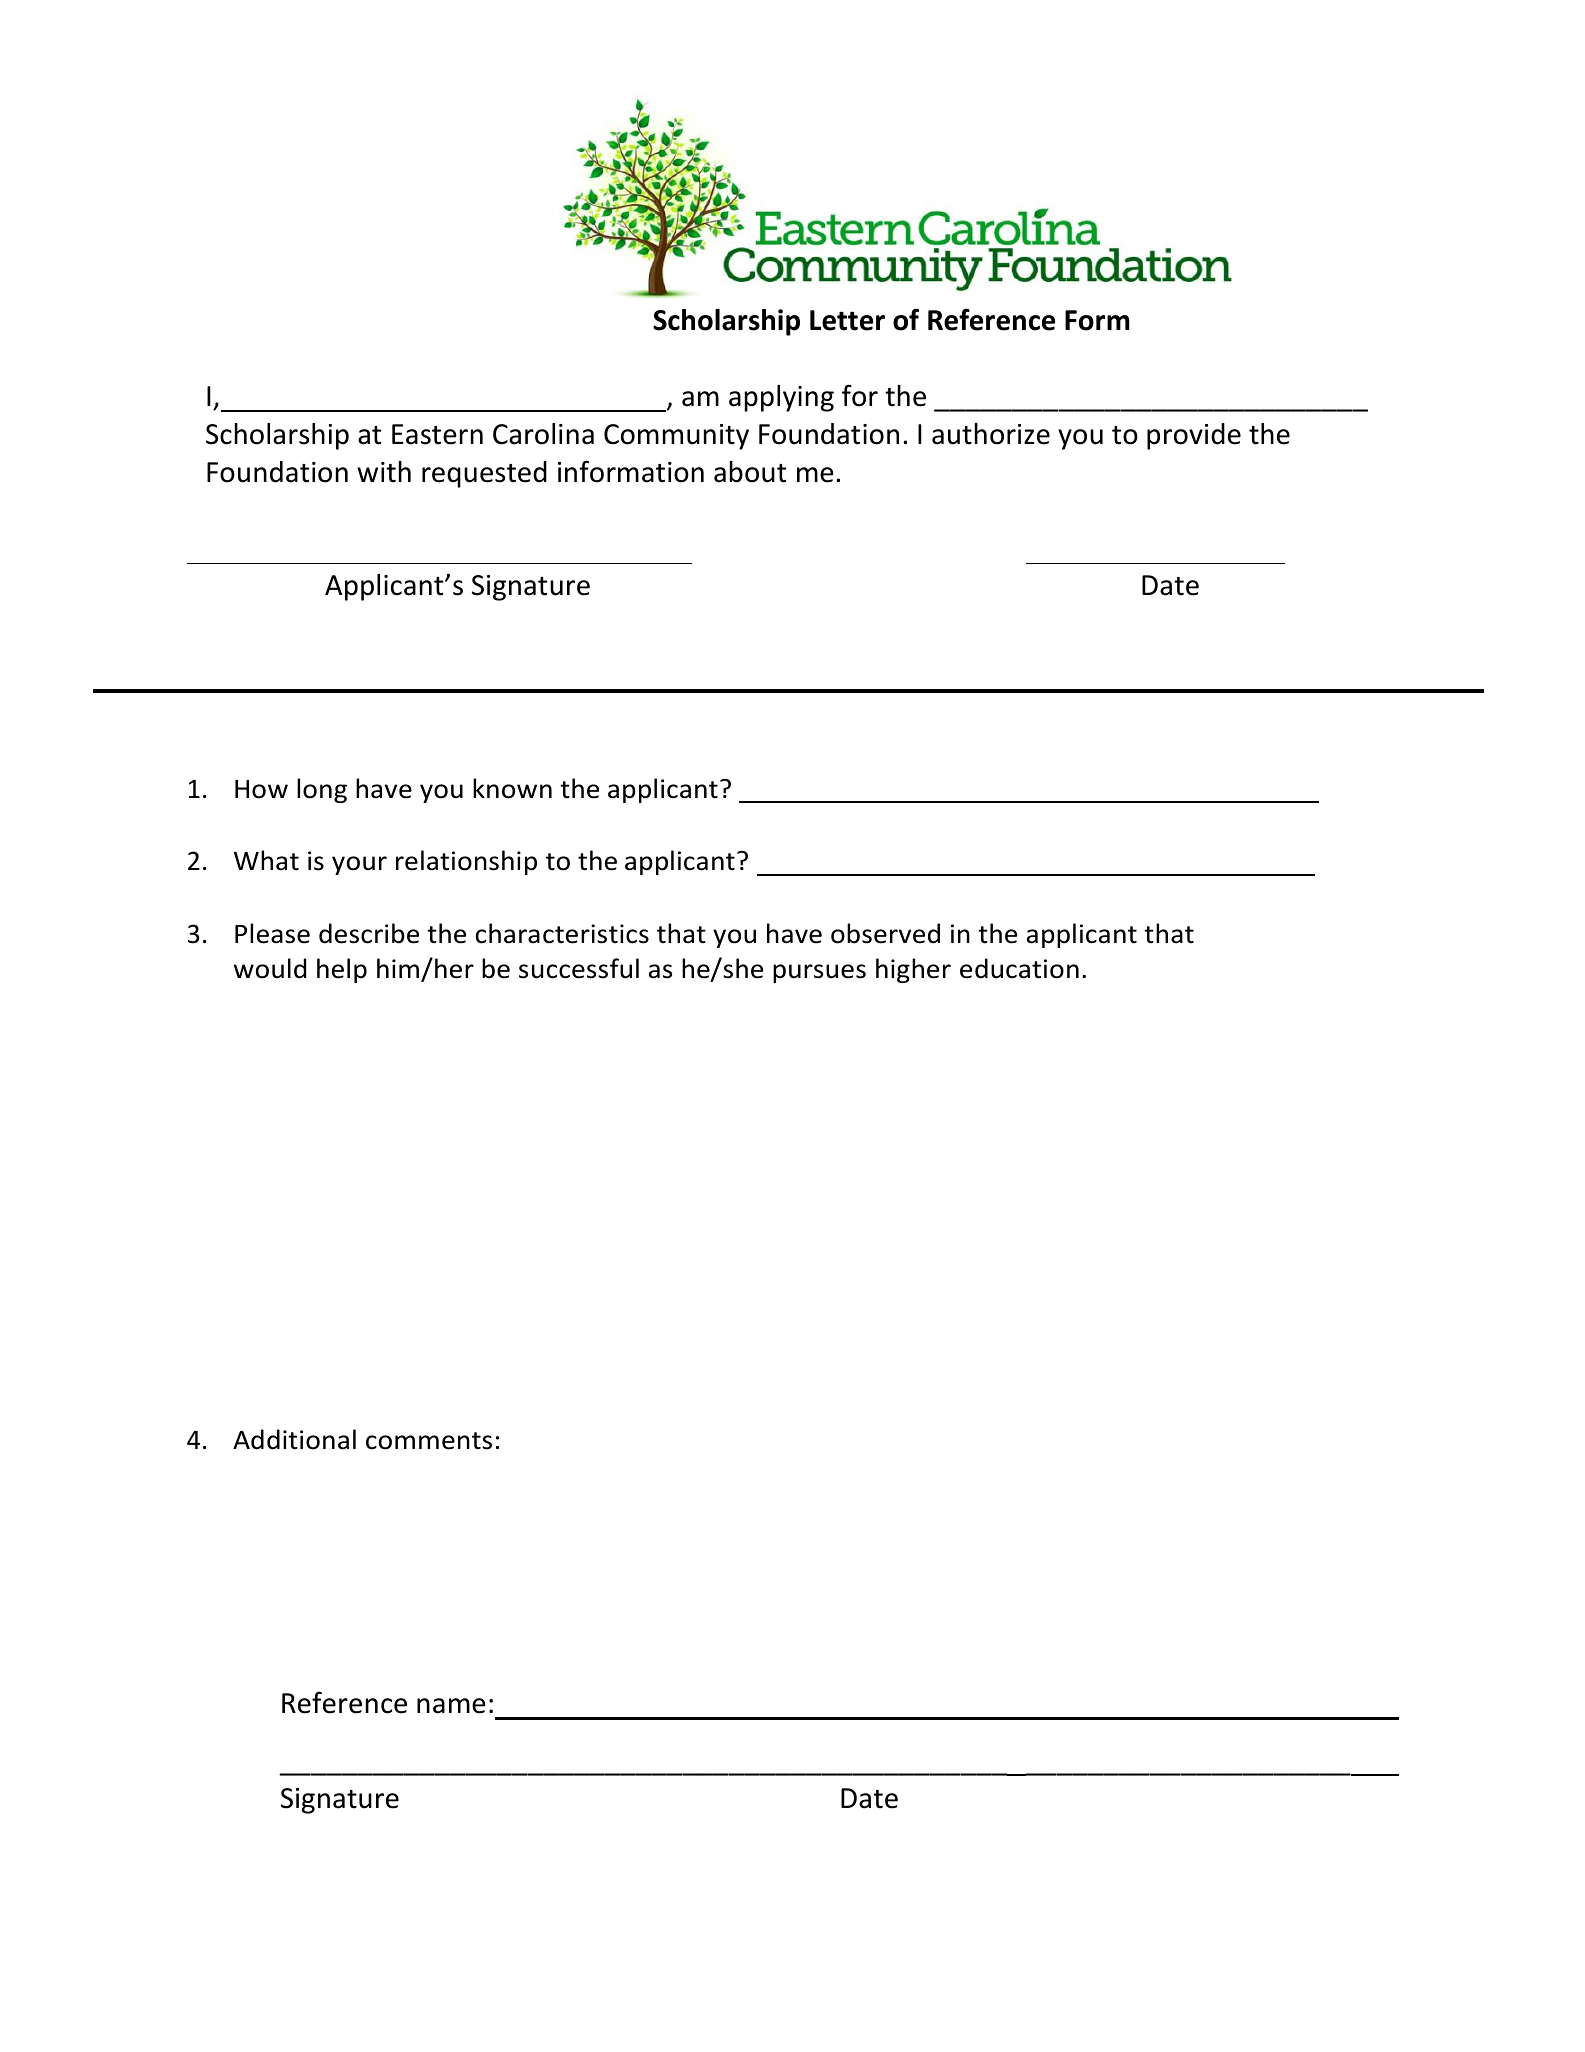 The height and width of the document is (2052, 1585). Describe the element at coordinates (294, 1439) in the document. I see `Additional` at that location.
